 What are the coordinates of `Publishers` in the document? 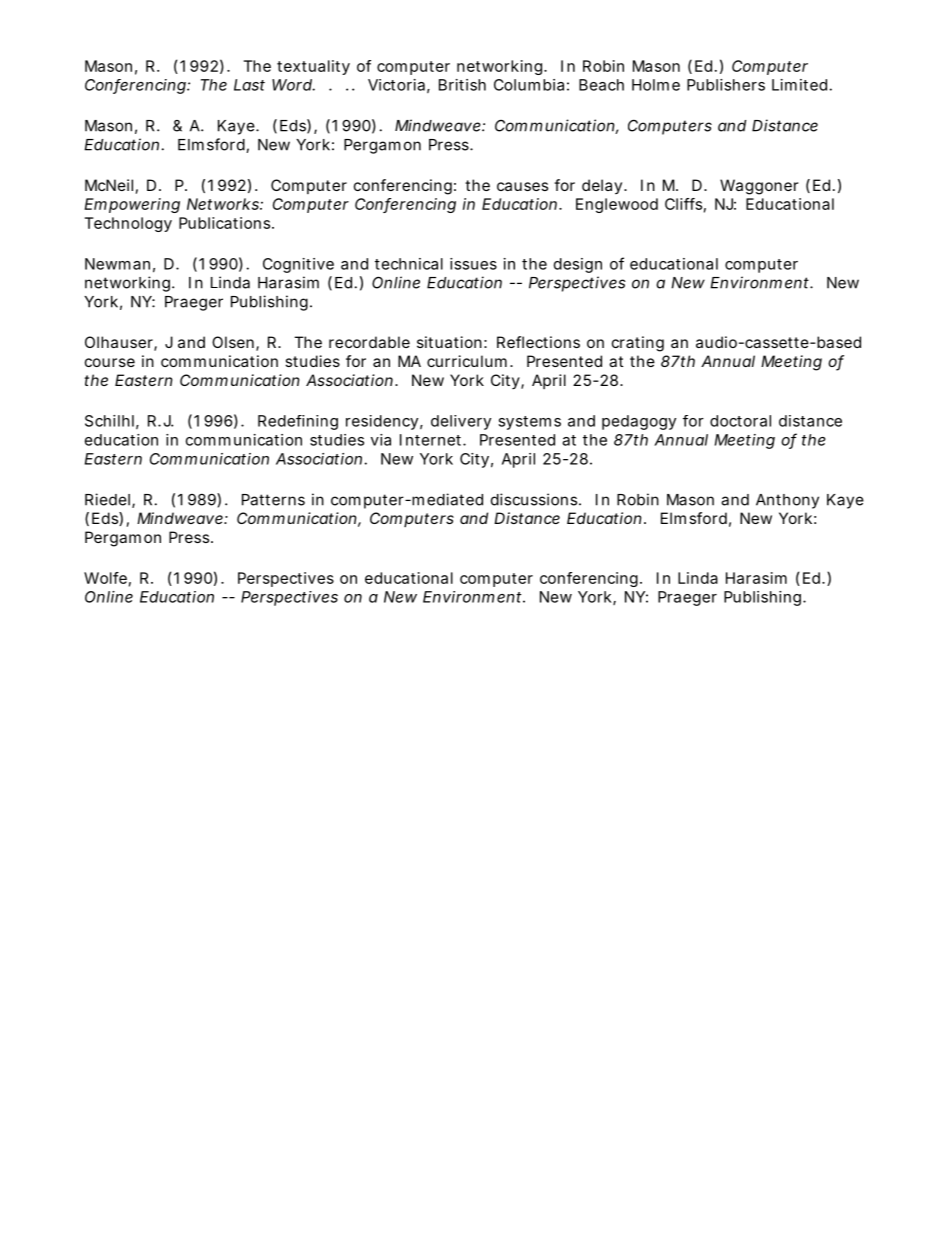 It's located at (726, 85).
